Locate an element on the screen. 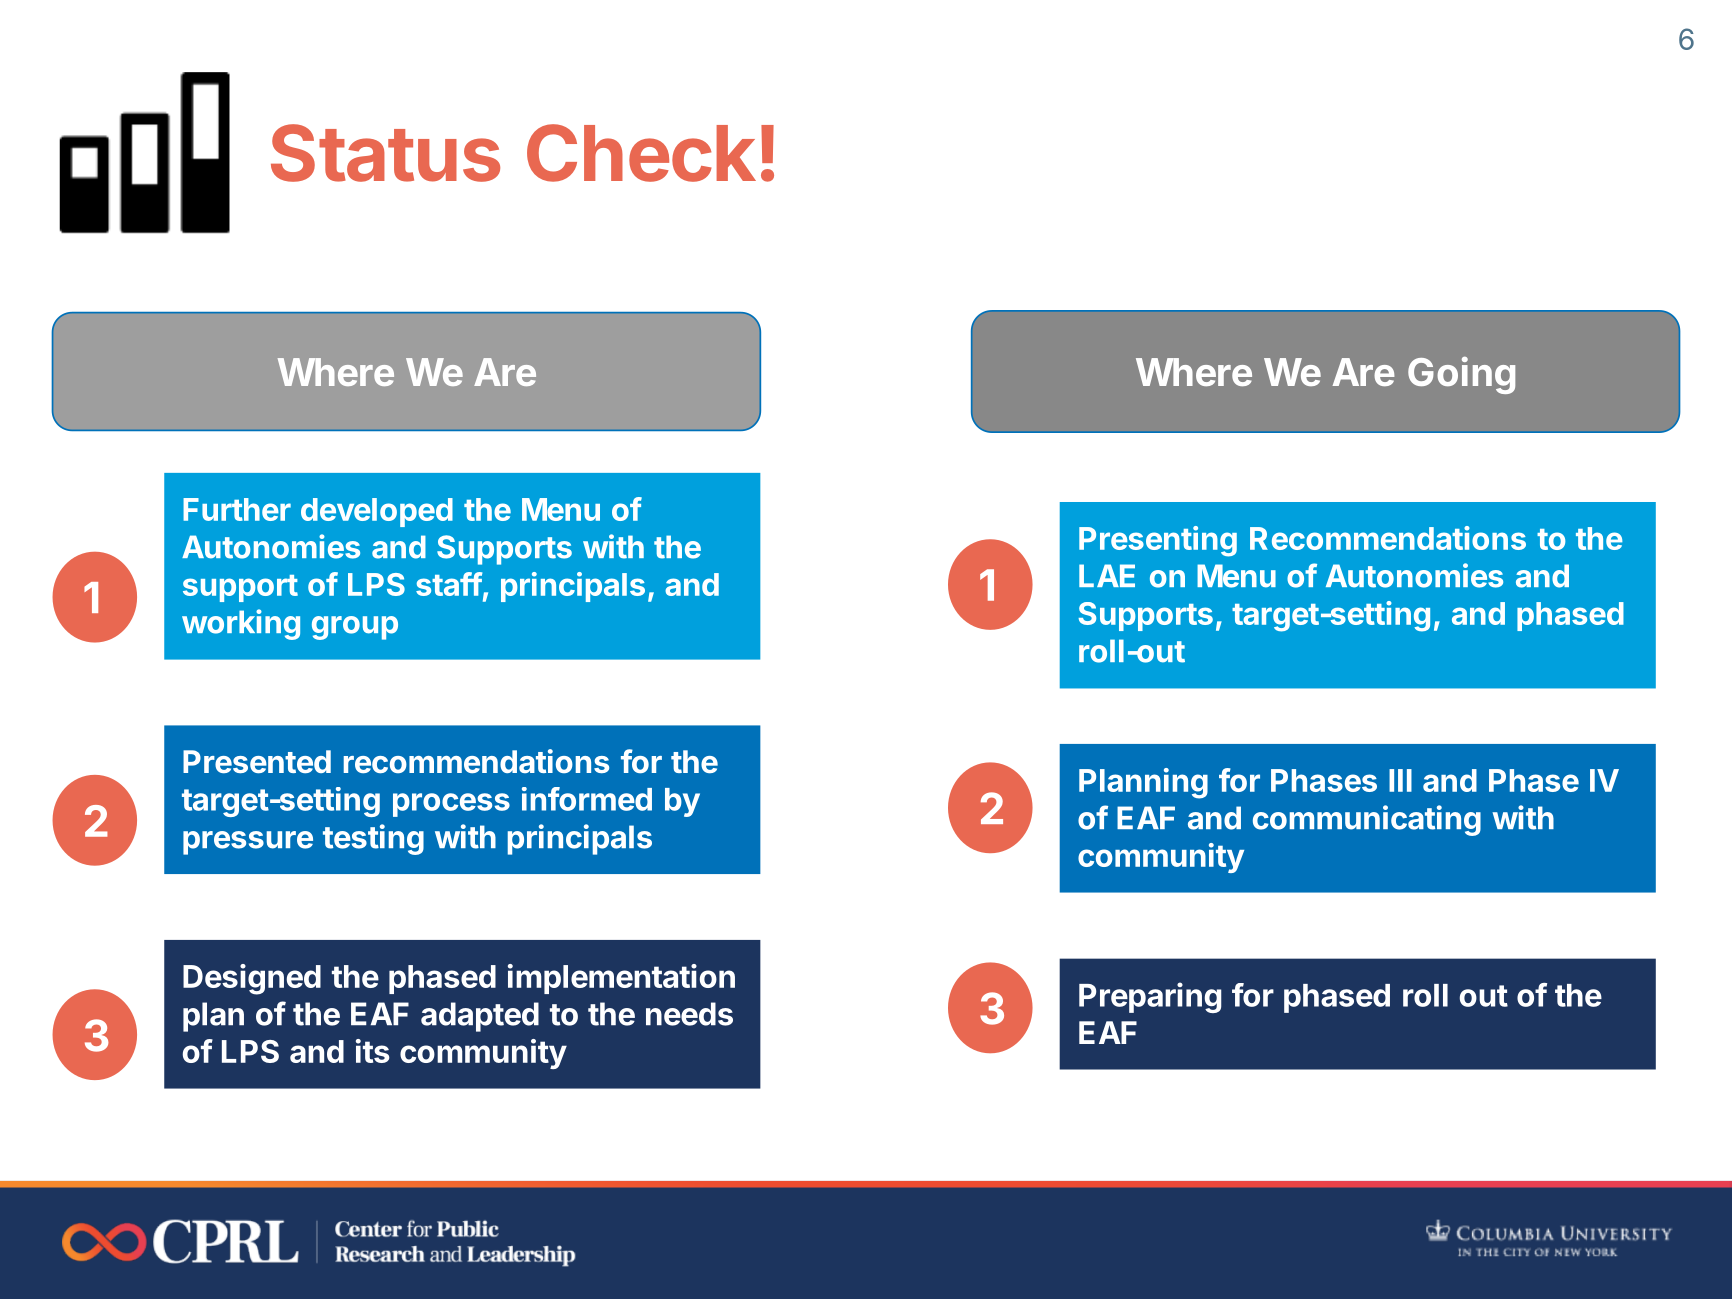 Image resolution: width=1732 pixels, height=1299 pixels. communicating is located at coordinates (1367, 820).
